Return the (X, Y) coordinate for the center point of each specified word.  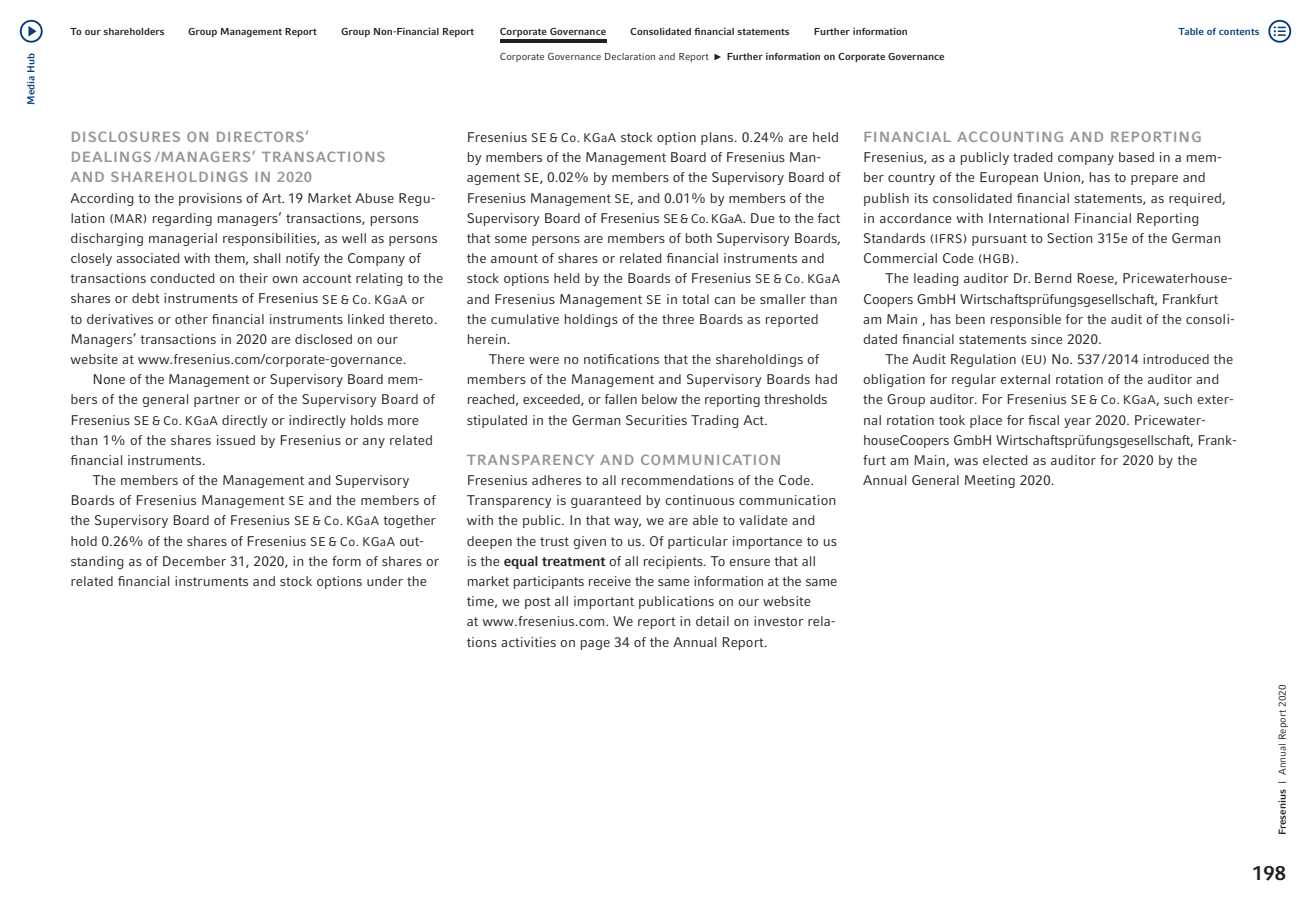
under (385, 581)
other (191, 319)
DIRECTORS (260, 136)
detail (712, 621)
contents (1239, 32)
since (1047, 339)
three (678, 319)
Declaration (630, 56)
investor (779, 621)
